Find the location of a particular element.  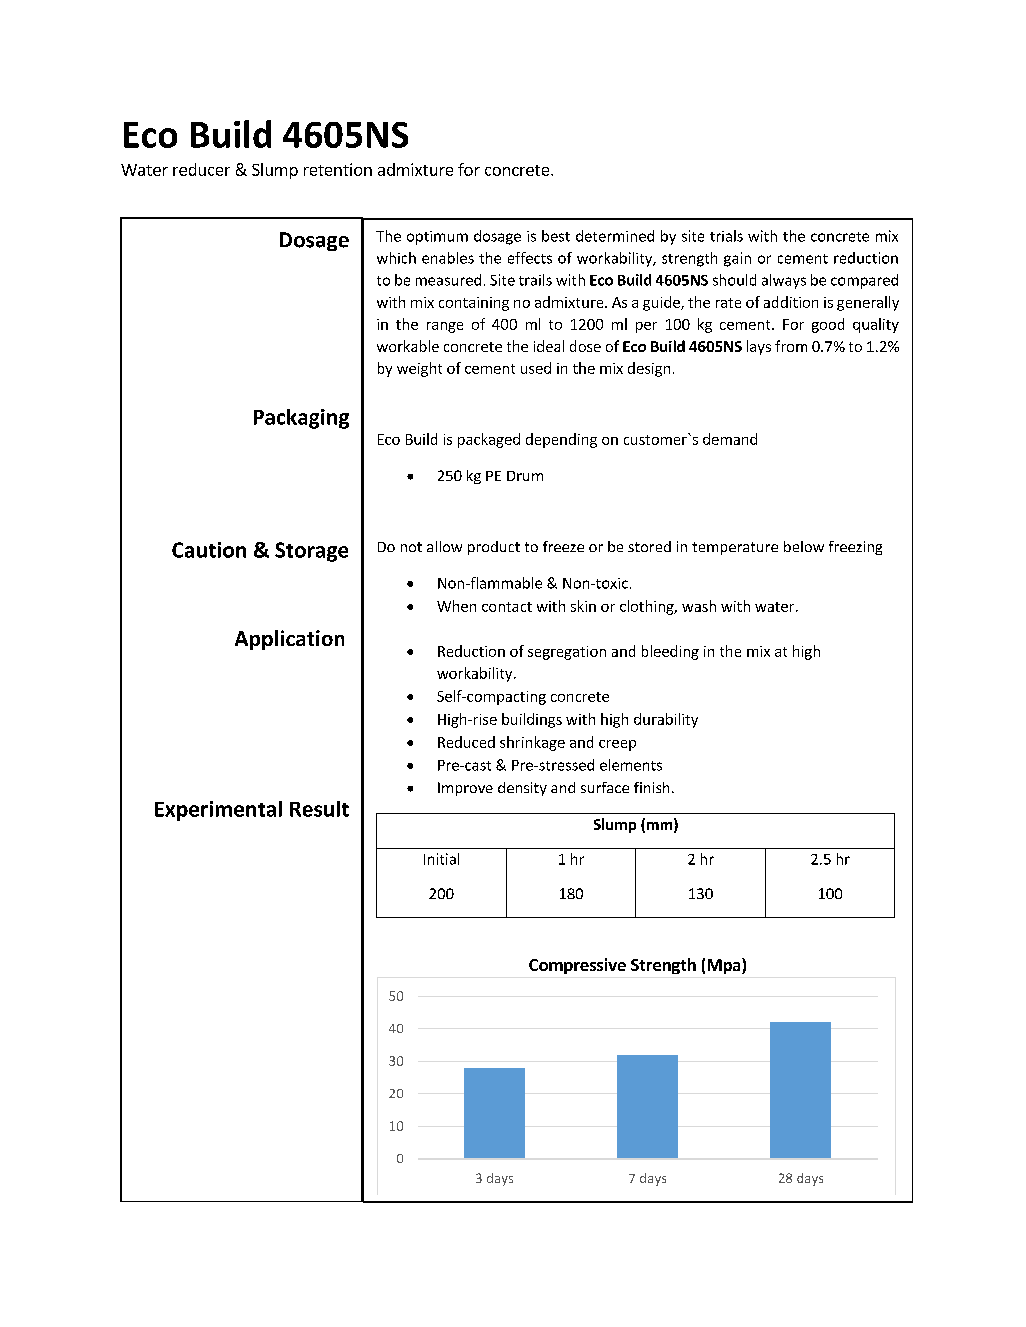

Initial is located at coordinates (441, 859).
